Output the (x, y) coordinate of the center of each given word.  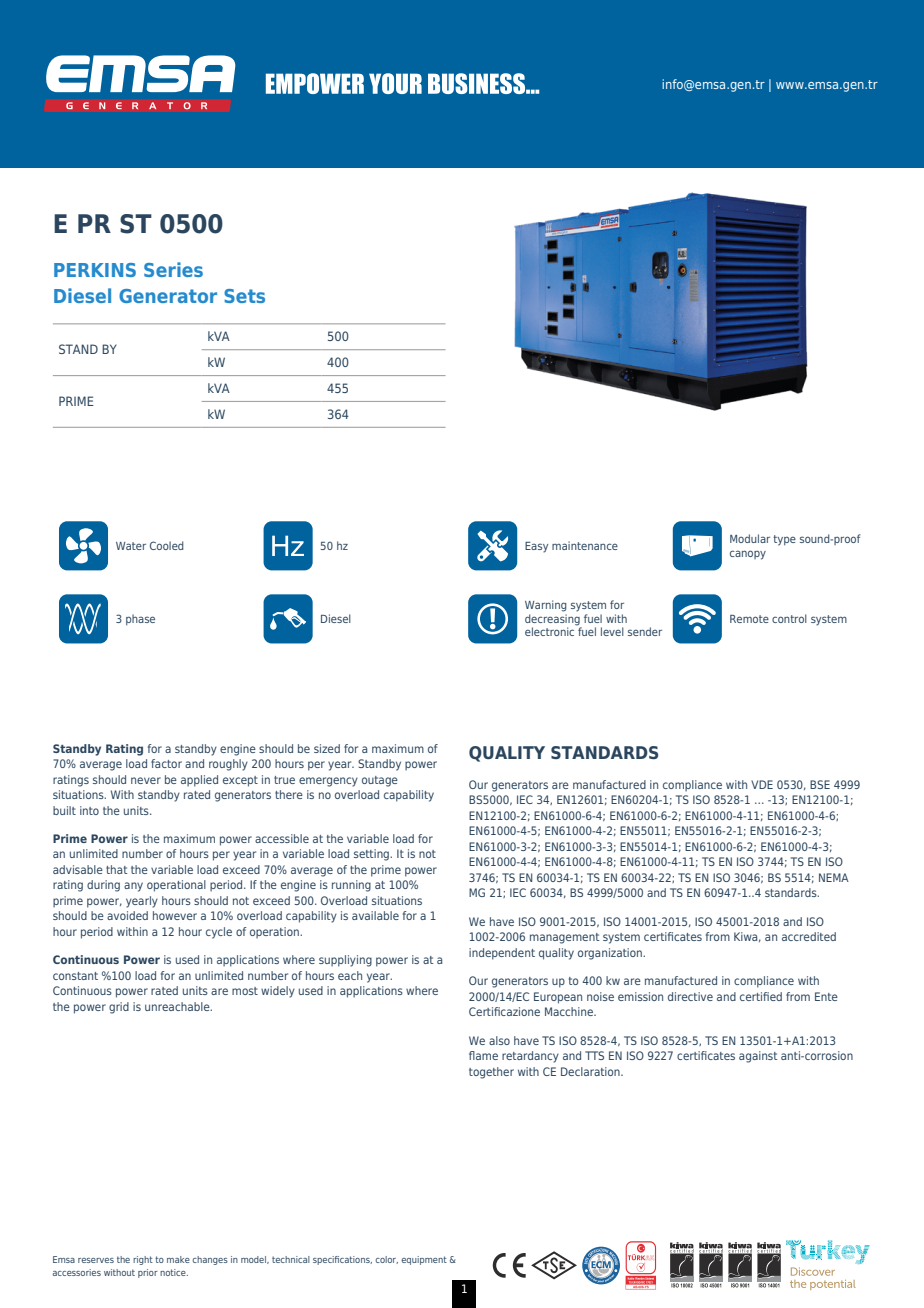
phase (140, 619)
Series (173, 269)
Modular (750, 538)
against (758, 1057)
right (143, 1260)
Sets (244, 296)
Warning (546, 606)
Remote (749, 619)
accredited (809, 936)
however (175, 915)
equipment (424, 1260)
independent (502, 954)
